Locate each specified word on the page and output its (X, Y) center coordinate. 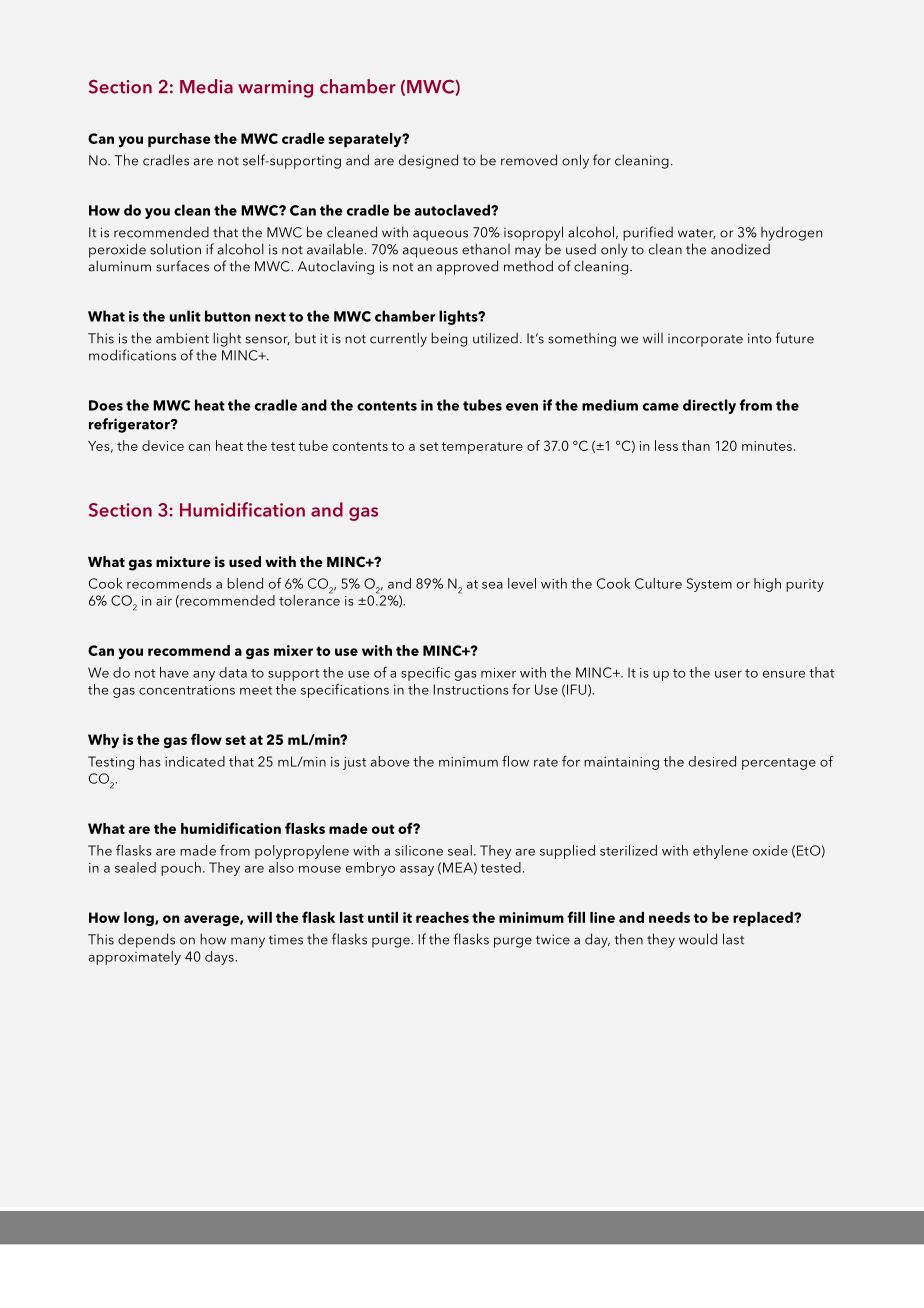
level (522, 583)
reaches (442, 917)
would (698, 939)
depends (146, 940)
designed (428, 161)
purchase (179, 140)
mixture (183, 561)
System (709, 585)
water (696, 234)
